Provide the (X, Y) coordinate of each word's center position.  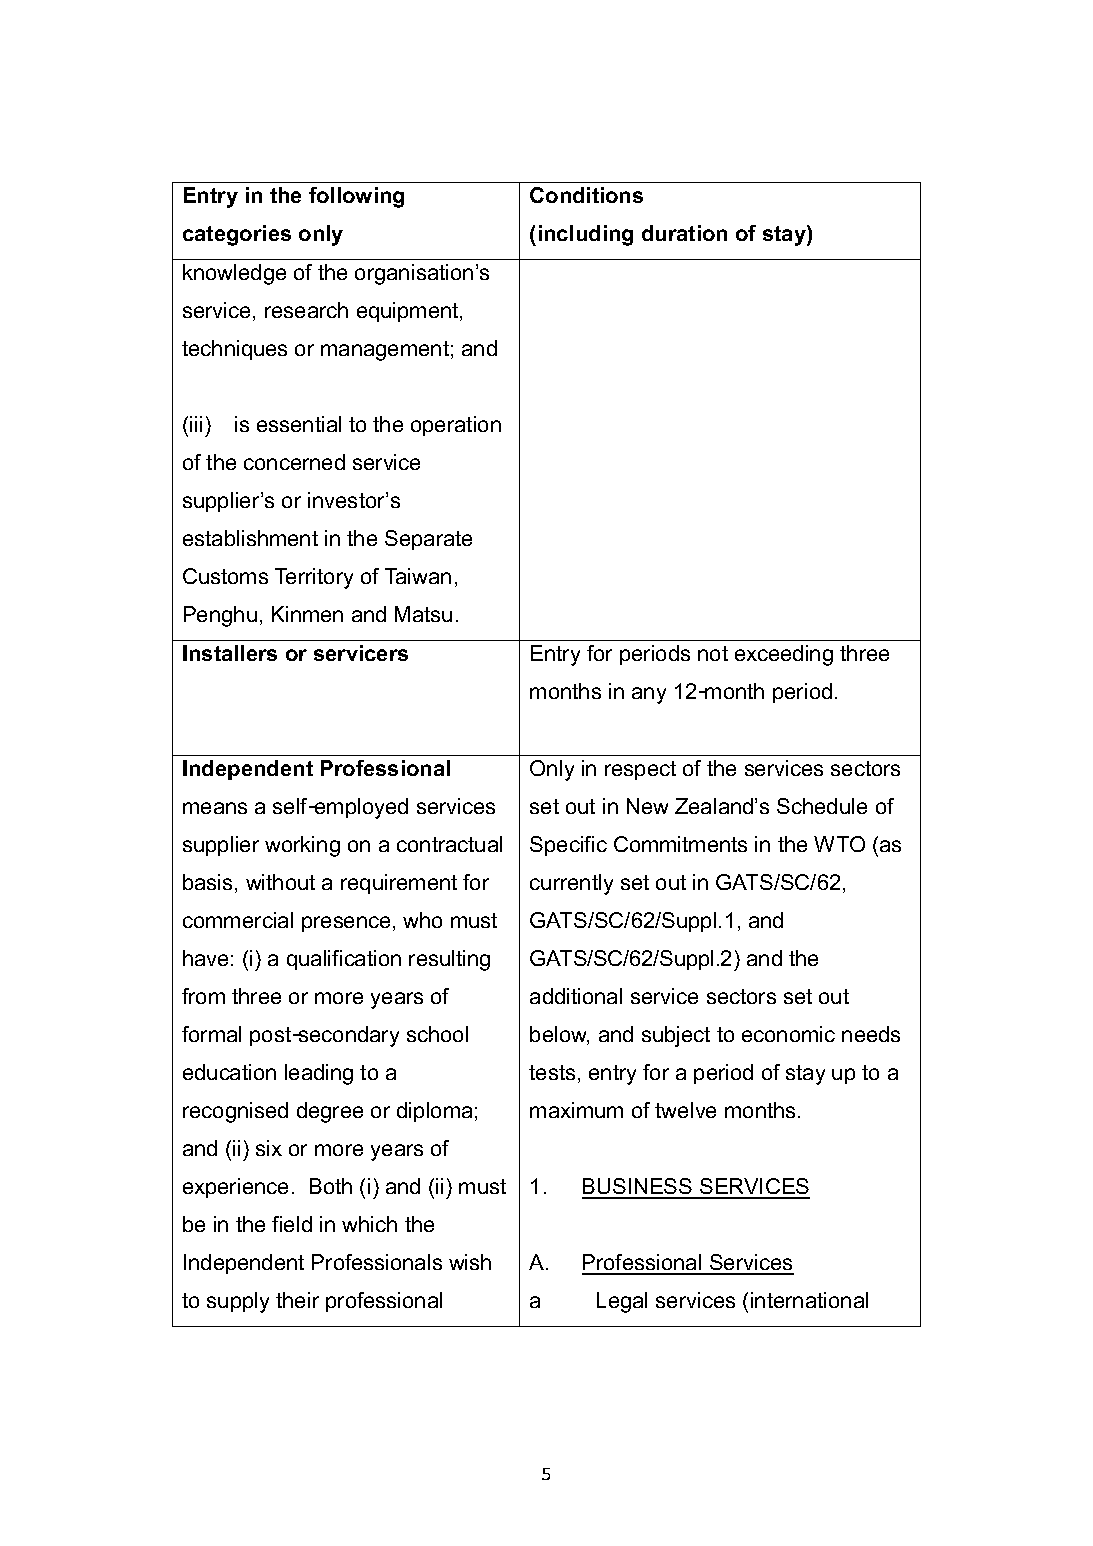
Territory (314, 578)
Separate (428, 540)
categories (237, 235)
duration (684, 233)
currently (571, 884)
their (297, 1300)
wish (470, 1262)
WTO (839, 844)
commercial (238, 920)
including (586, 235)
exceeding (784, 655)
